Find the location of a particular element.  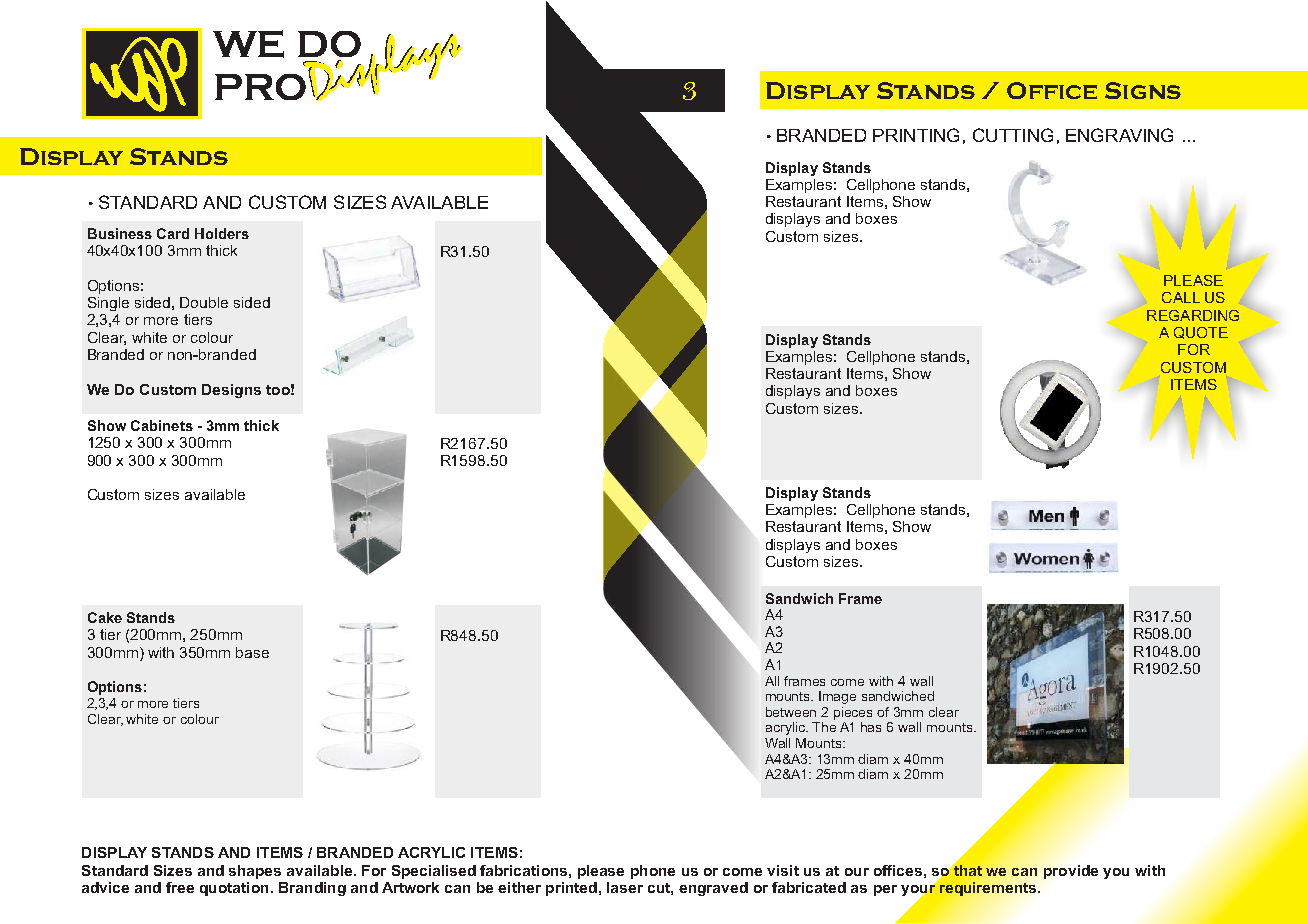

shapes is located at coordinates (255, 872).
